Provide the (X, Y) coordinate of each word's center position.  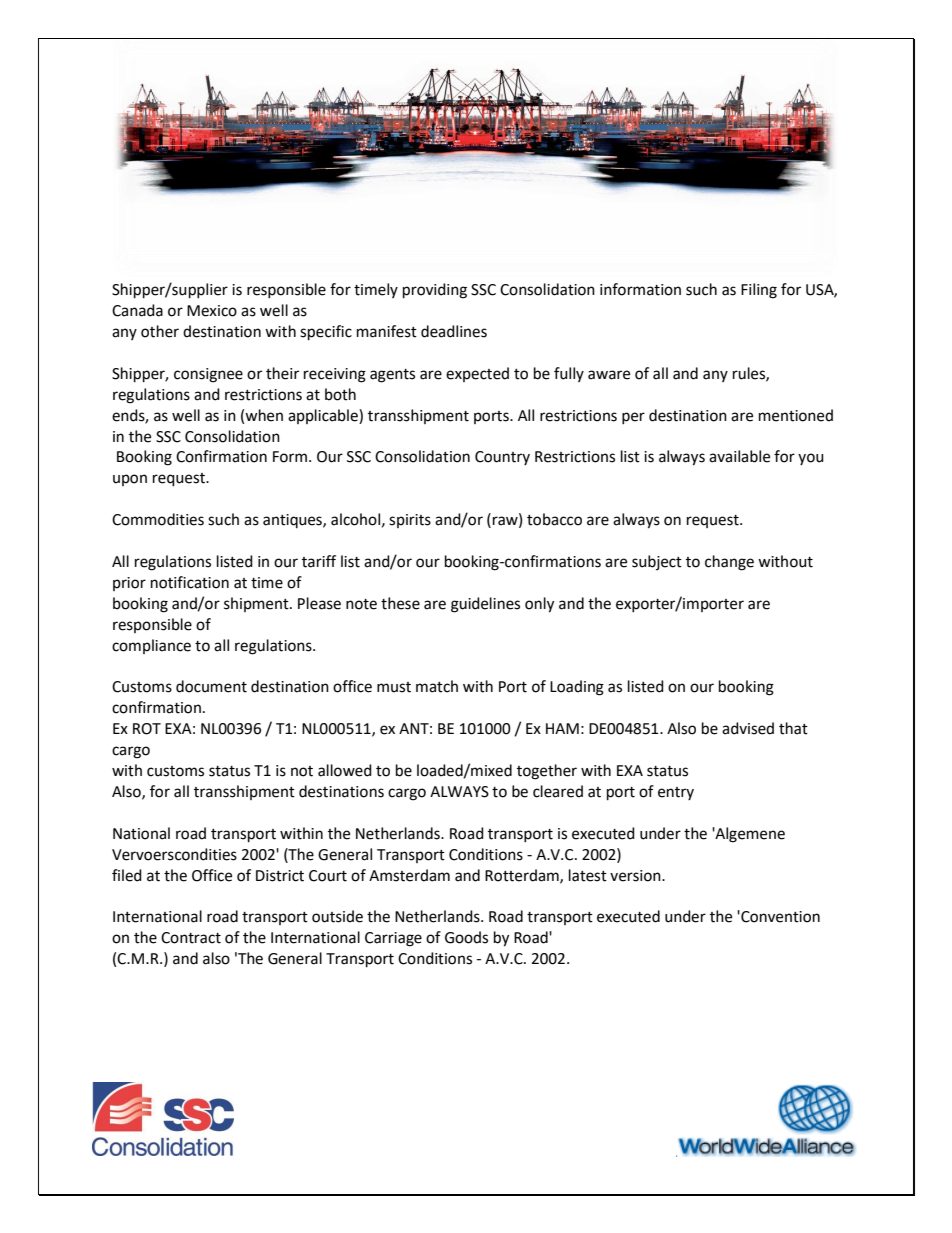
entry (676, 793)
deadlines (454, 331)
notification (190, 582)
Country (502, 458)
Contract (191, 938)
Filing (759, 291)
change (729, 563)
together (547, 772)
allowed (345, 770)
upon (130, 480)
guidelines (485, 605)
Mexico (212, 311)
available (739, 456)
